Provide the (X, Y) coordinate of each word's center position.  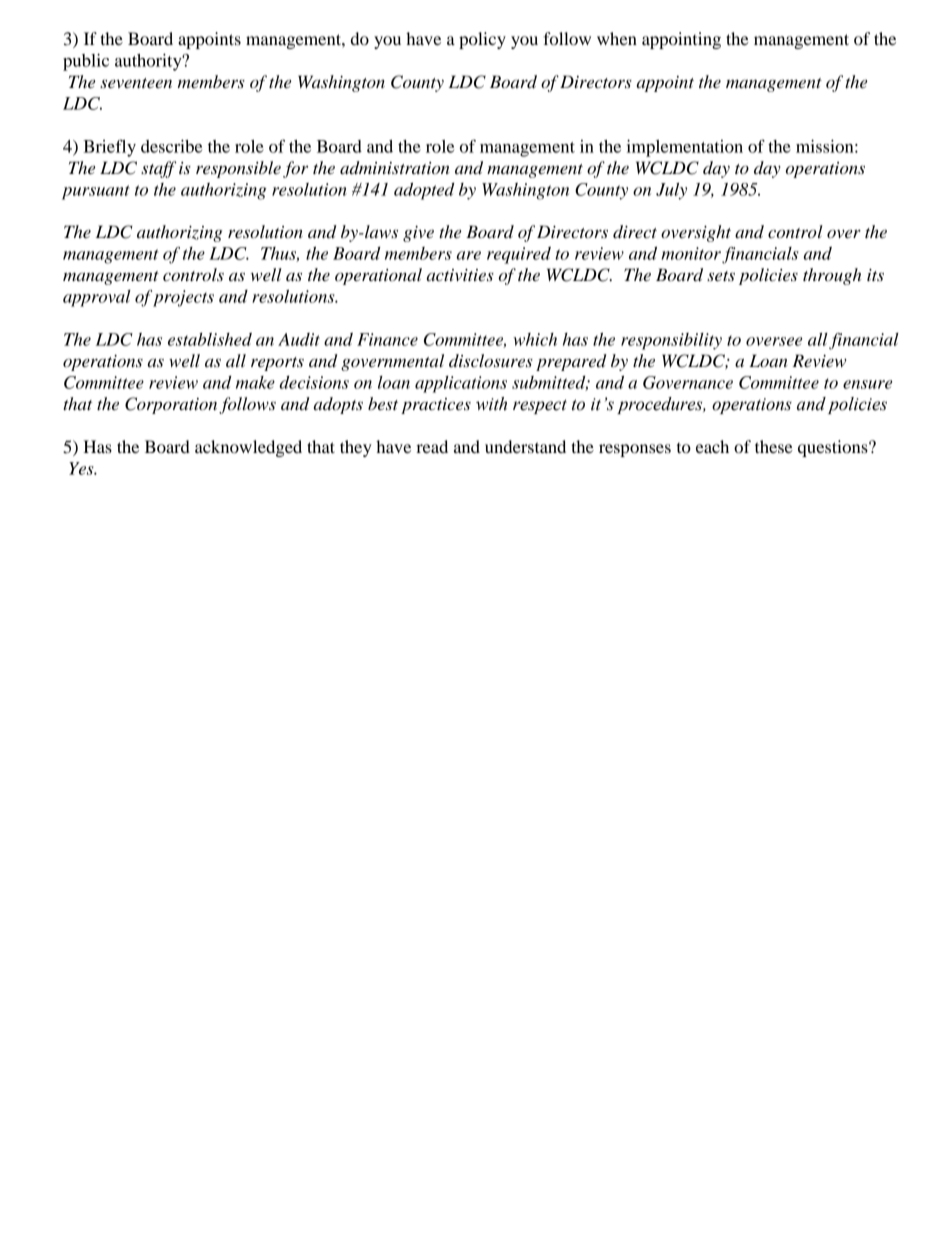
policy (482, 40)
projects (183, 298)
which (535, 339)
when (617, 38)
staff (159, 169)
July (671, 191)
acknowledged (248, 448)
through (832, 276)
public (86, 62)
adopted (424, 191)
